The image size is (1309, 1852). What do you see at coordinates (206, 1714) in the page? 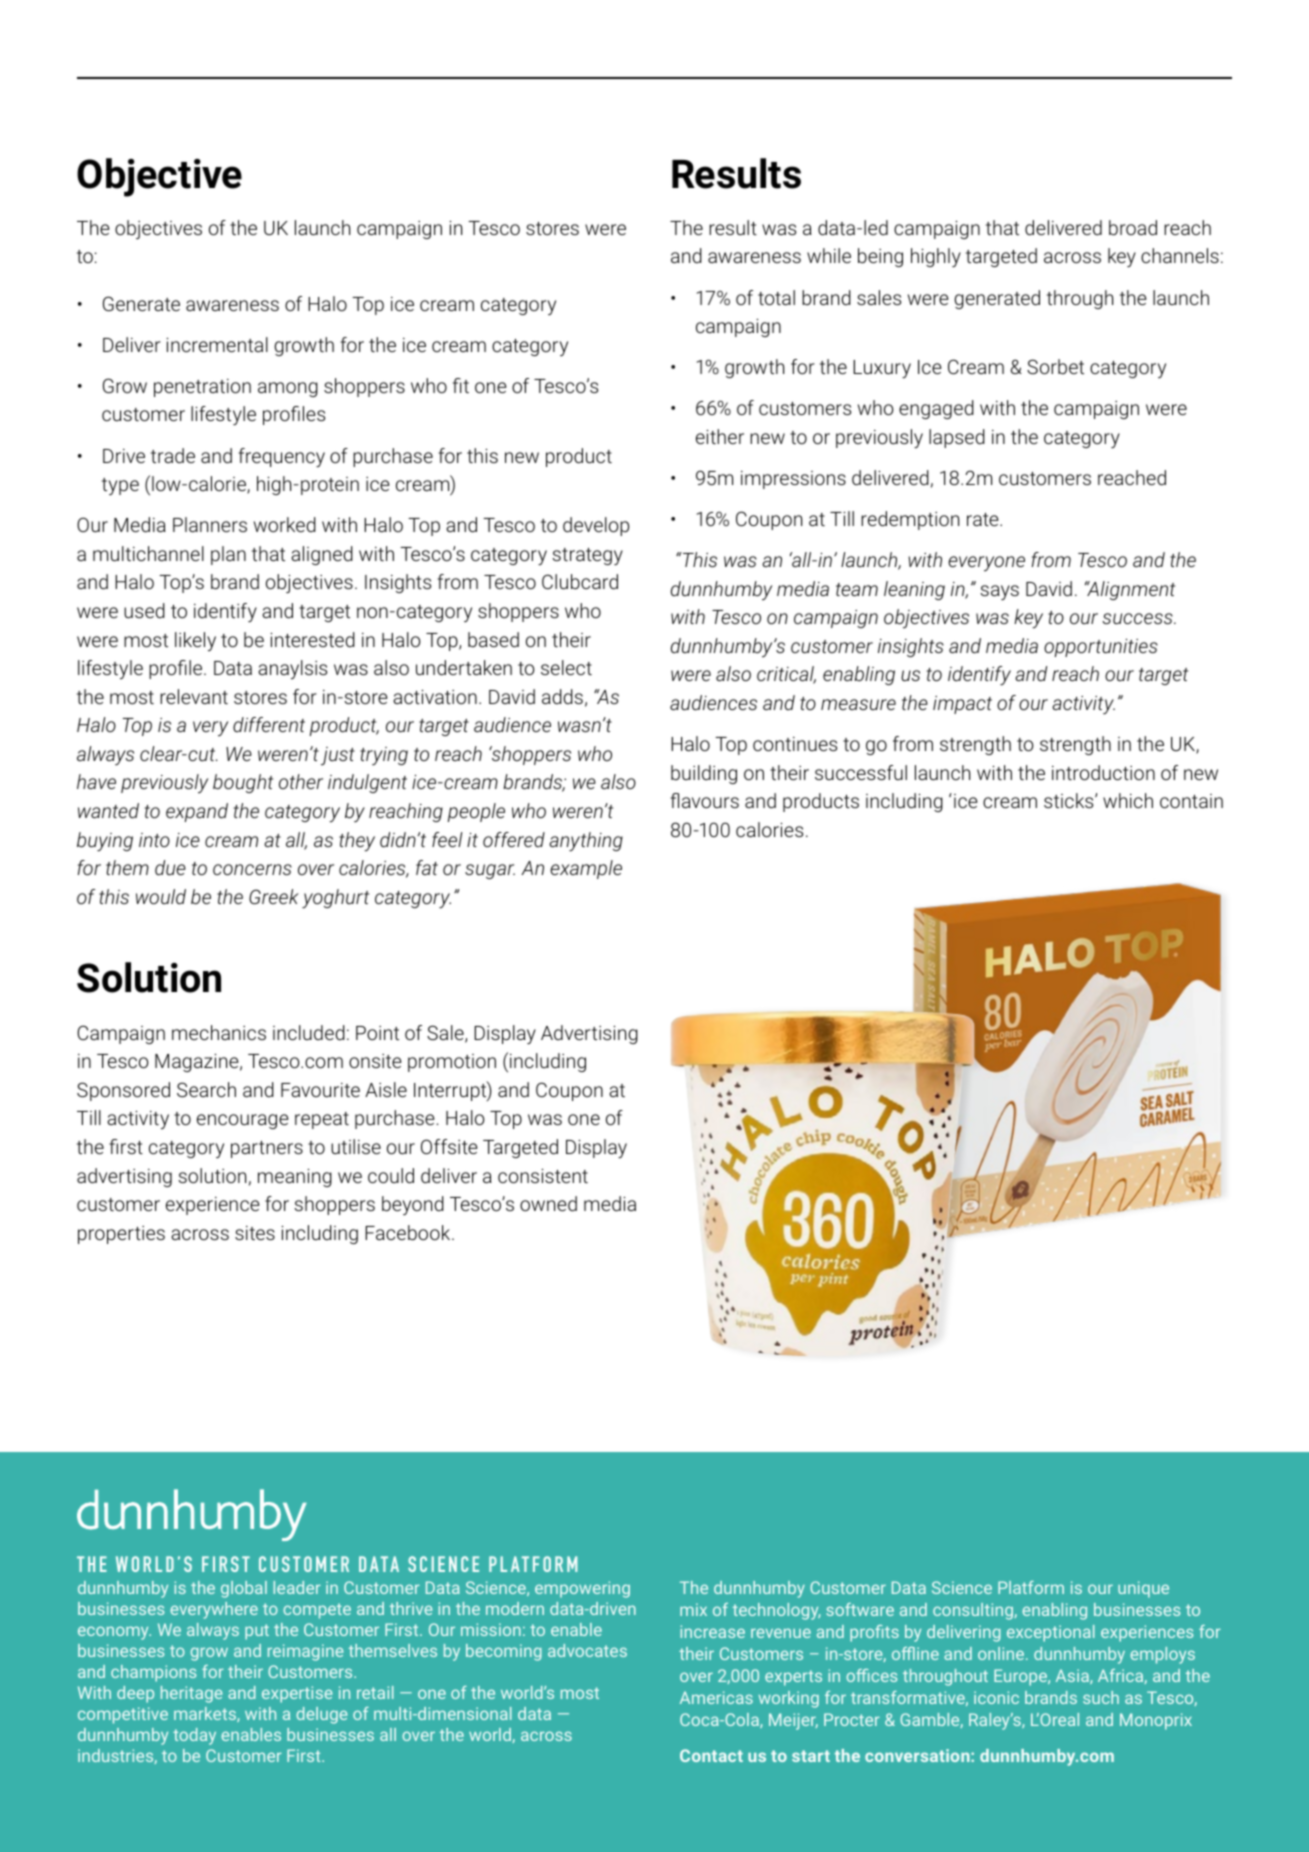
I see `markets` at bounding box center [206, 1714].
